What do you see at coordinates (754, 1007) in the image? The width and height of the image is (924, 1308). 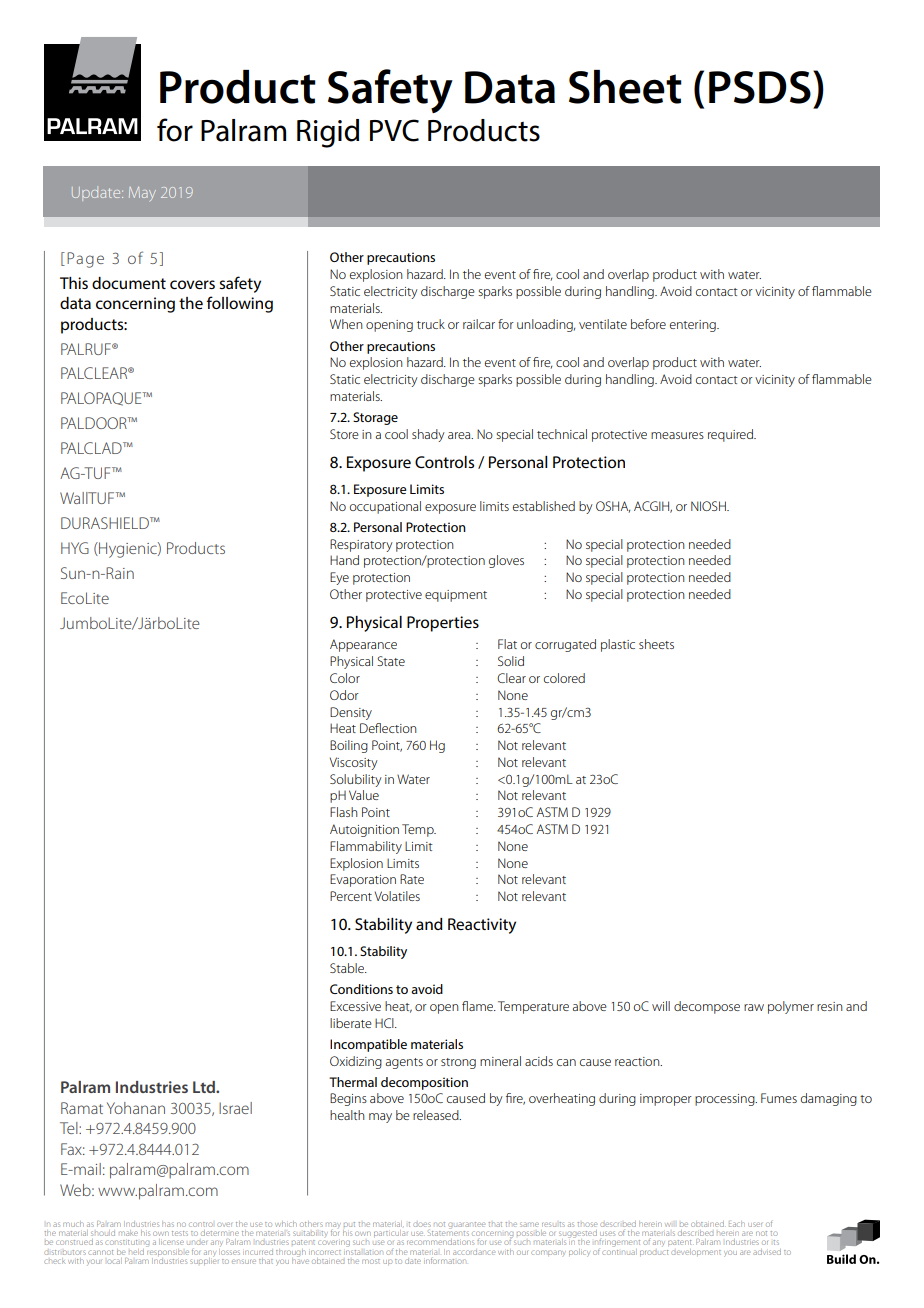 I see `raw` at bounding box center [754, 1007].
